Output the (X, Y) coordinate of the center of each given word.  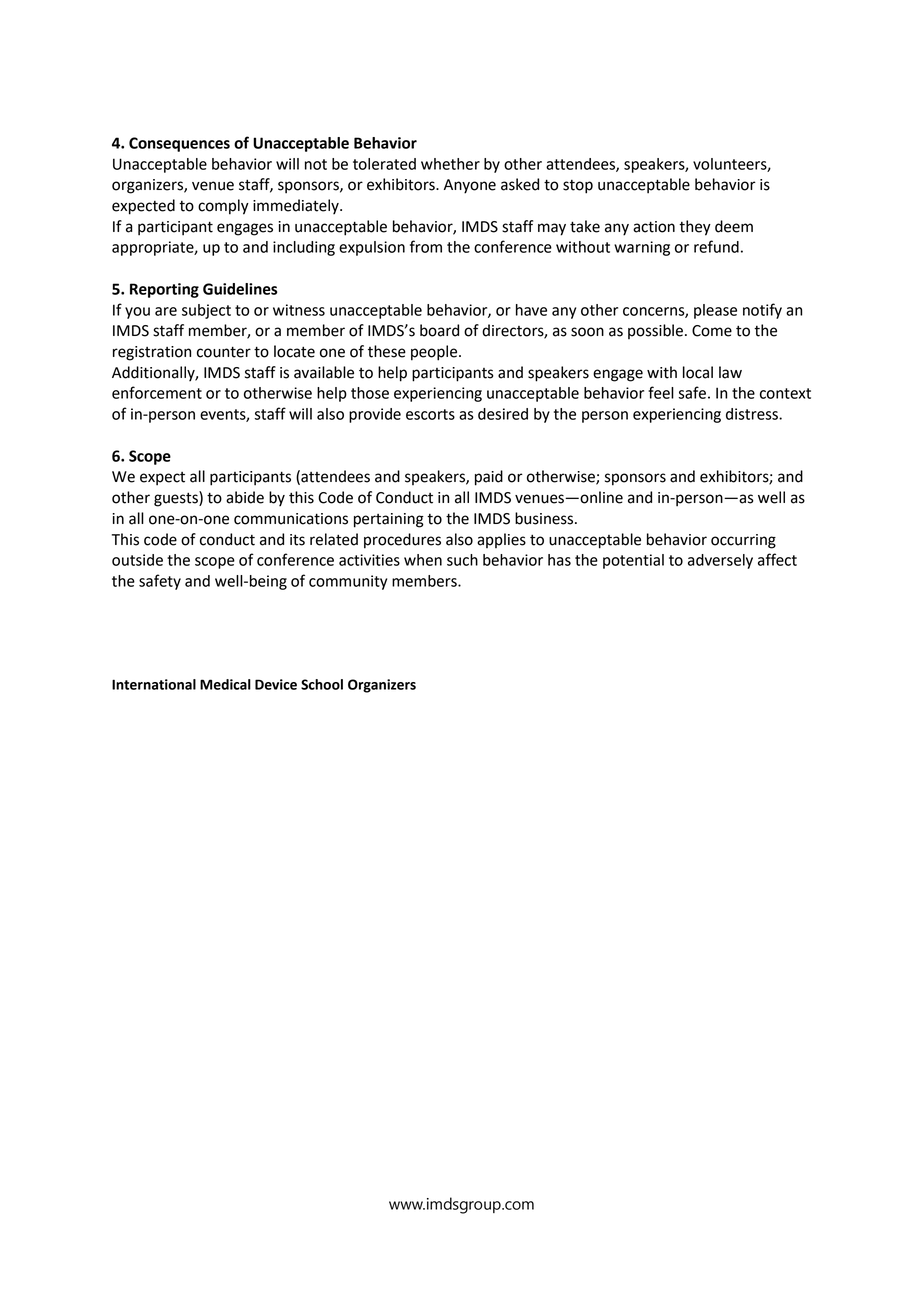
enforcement (157, 392)
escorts (430, 414)
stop (578, 187)
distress (753, 414)
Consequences (179, 144)
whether (450, 164)
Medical (225, 684)
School (322, 684)
